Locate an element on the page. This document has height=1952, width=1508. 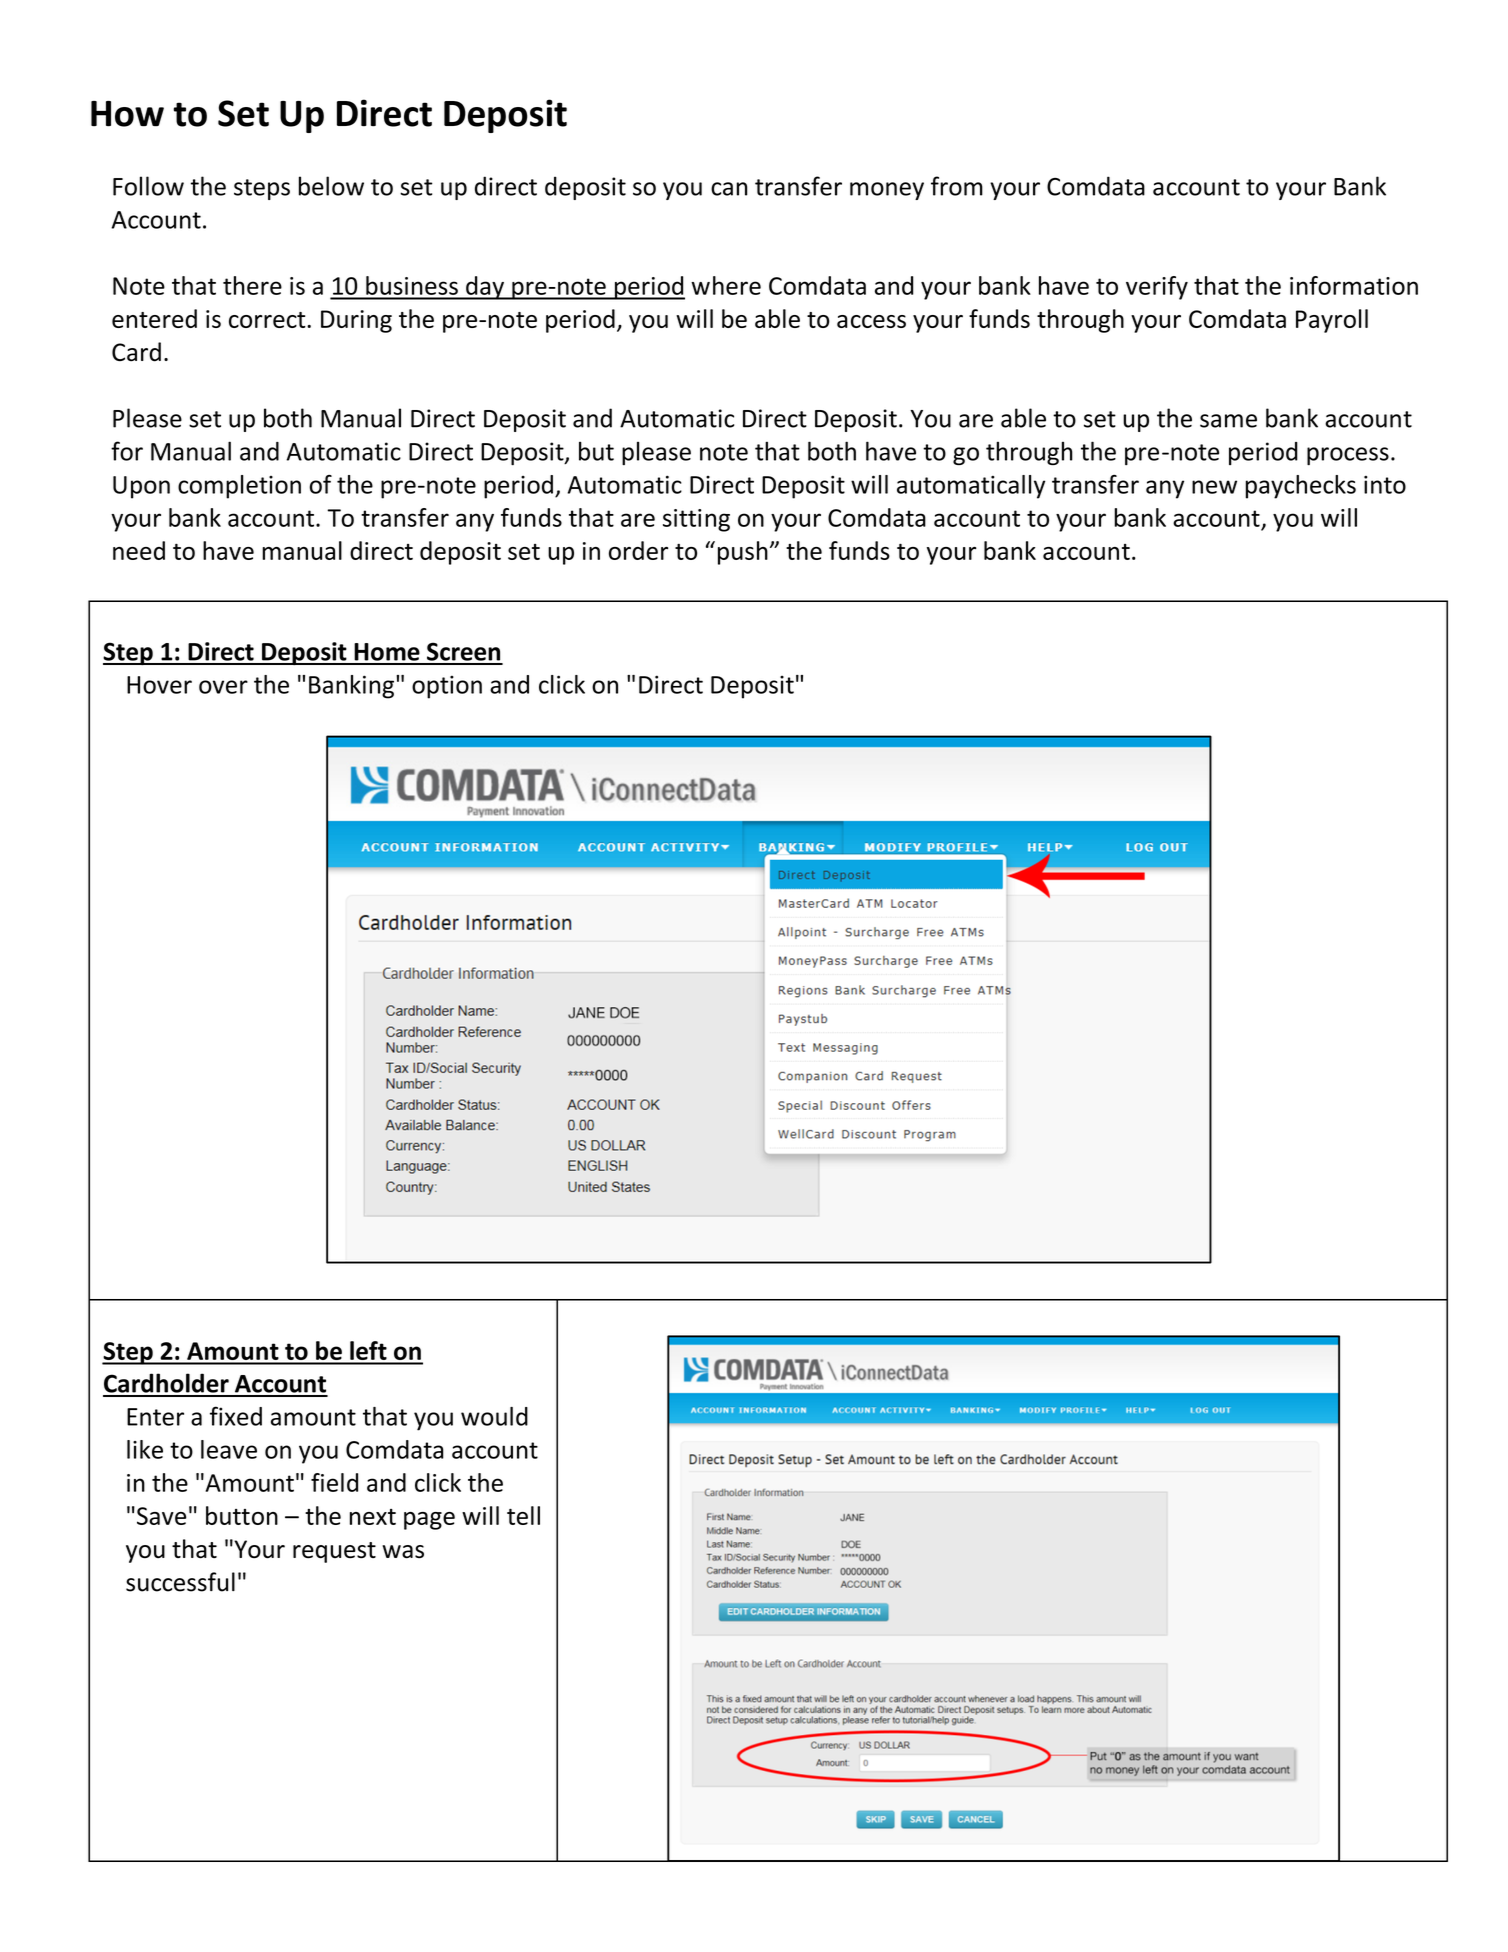
verify is located at coordinates (1157, 288).
